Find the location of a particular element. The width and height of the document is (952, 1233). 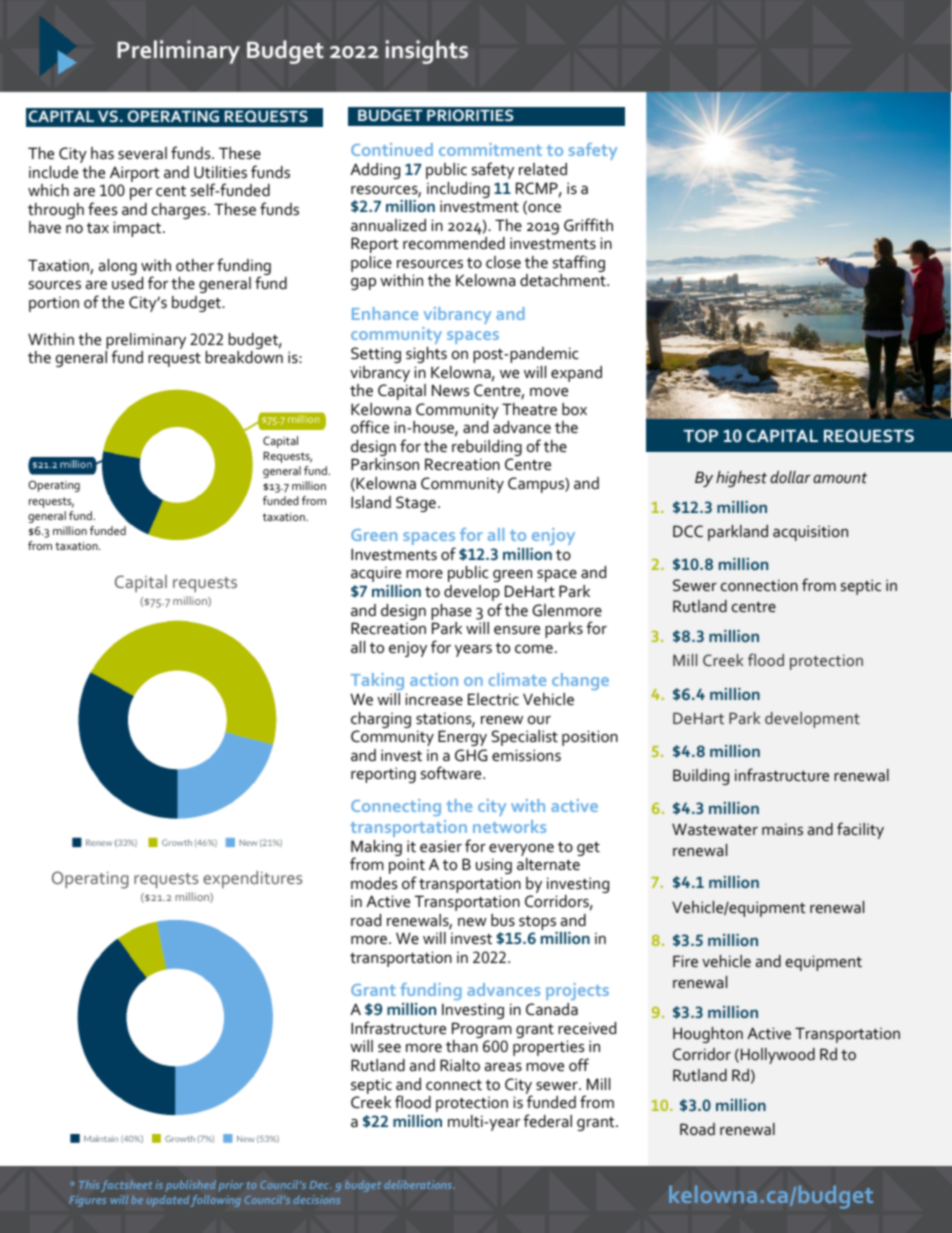

including is located at coordinates (458, 191).
